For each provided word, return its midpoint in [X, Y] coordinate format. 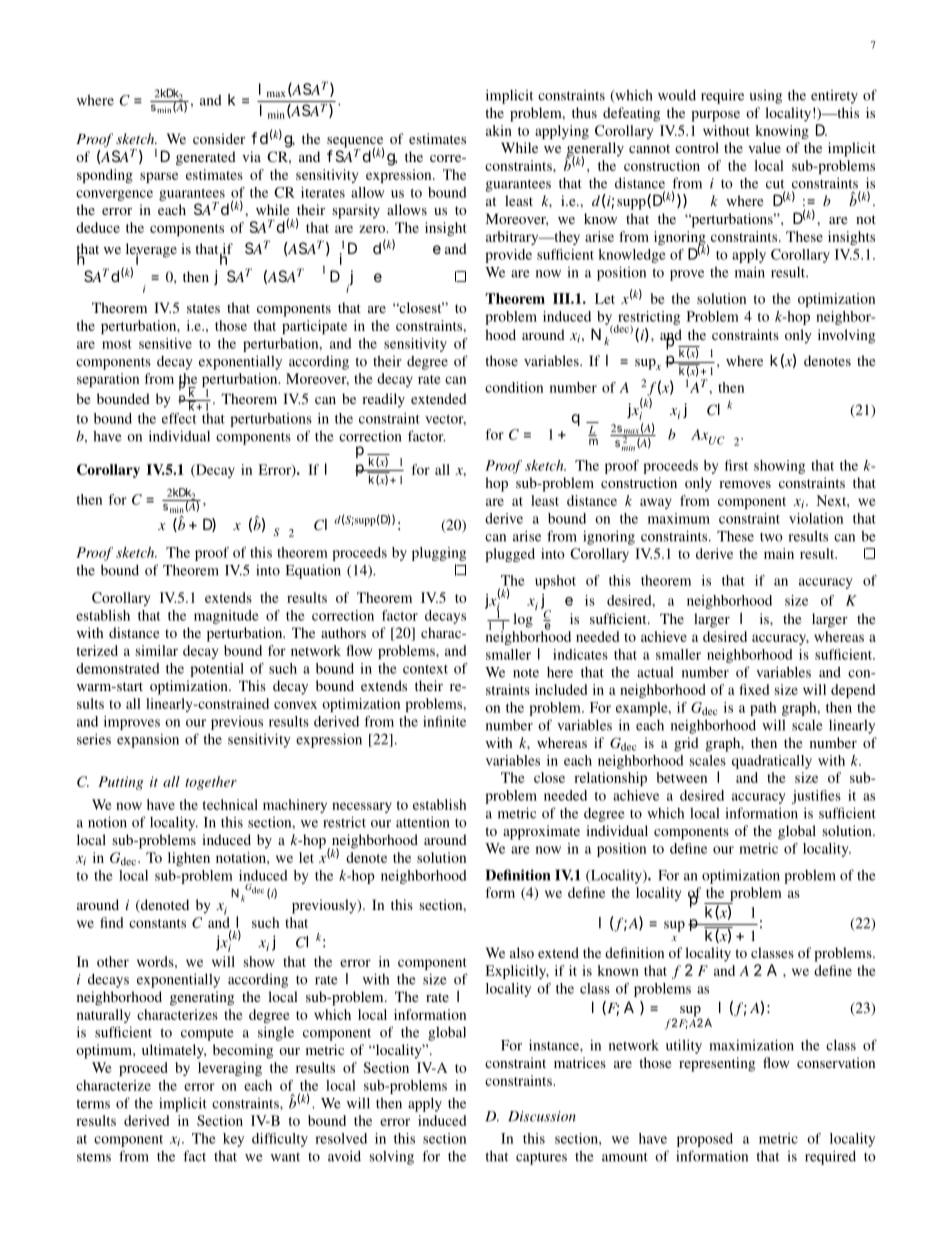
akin [499, 130]
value [764, 147]
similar [157, 650]
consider [219, 138]
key [233, 1140]
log [523, 620]
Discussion [542, 1116]
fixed [754, 689]
